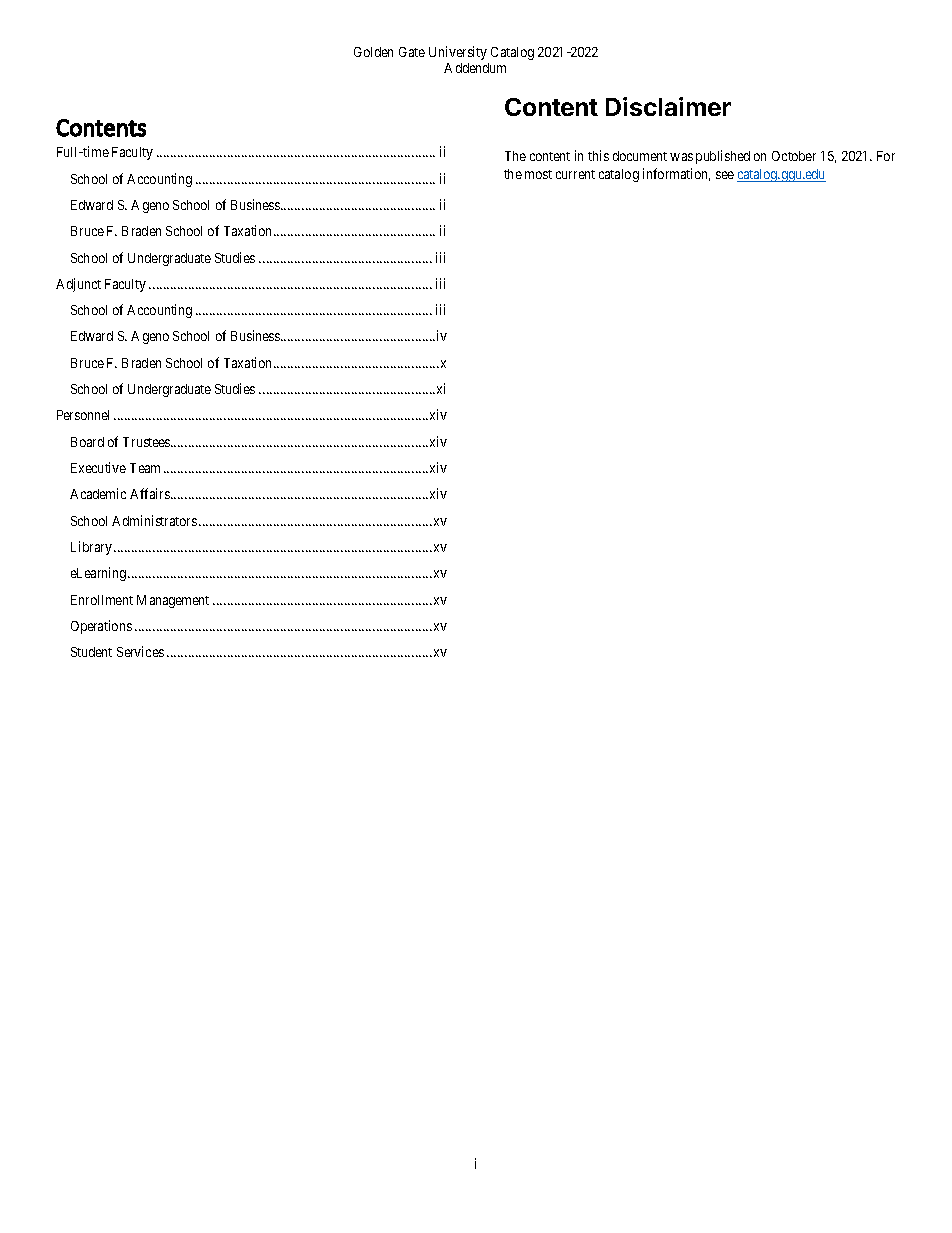 The height and width of the screenshot is (1233, 952). I want to click on Academic, so click(98, 493).
